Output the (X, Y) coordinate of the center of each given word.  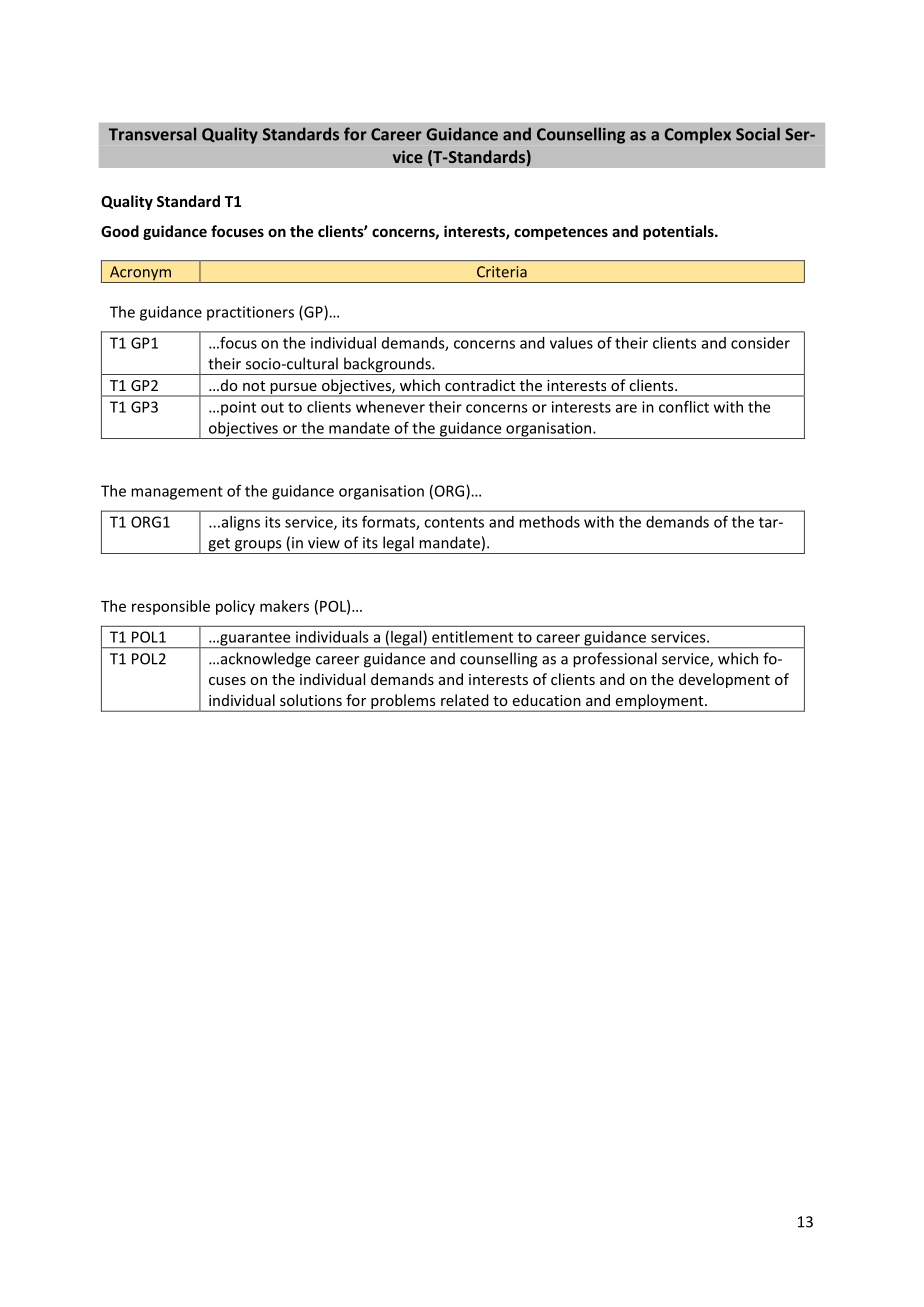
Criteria (502, 272)
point (238, 408)
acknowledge (264, 660)
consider (760, 343)
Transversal (152, 134)
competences (561, 233)
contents (454, 522)
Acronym (140, 274)
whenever (390, 407)
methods (549, 522)
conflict (684, 407)
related (465, 700)
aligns (239, 523)
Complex (697, 135)
